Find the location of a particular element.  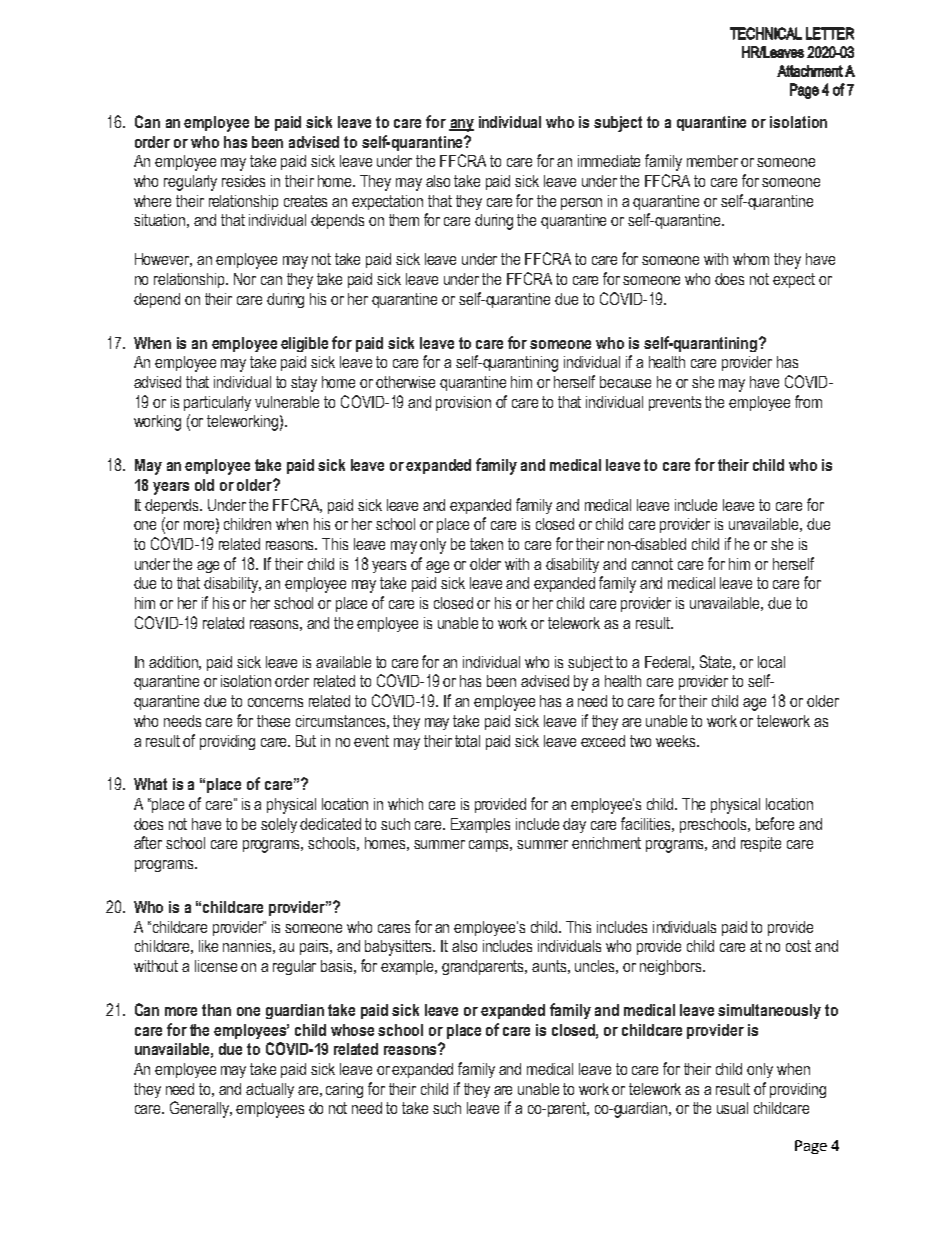

any is located at coordinates (461, 125).
